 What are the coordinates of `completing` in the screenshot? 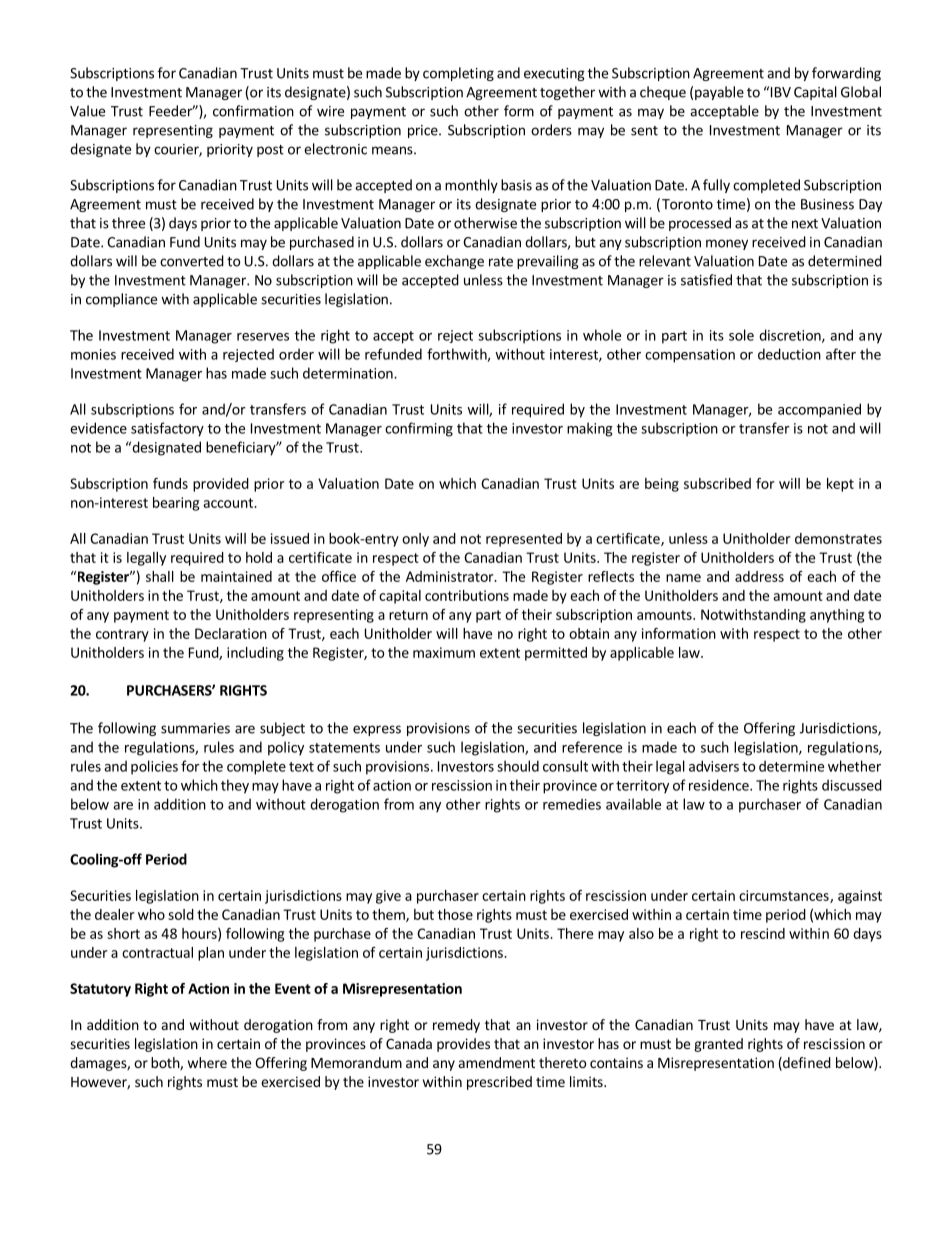 It's located at (458, 74).
